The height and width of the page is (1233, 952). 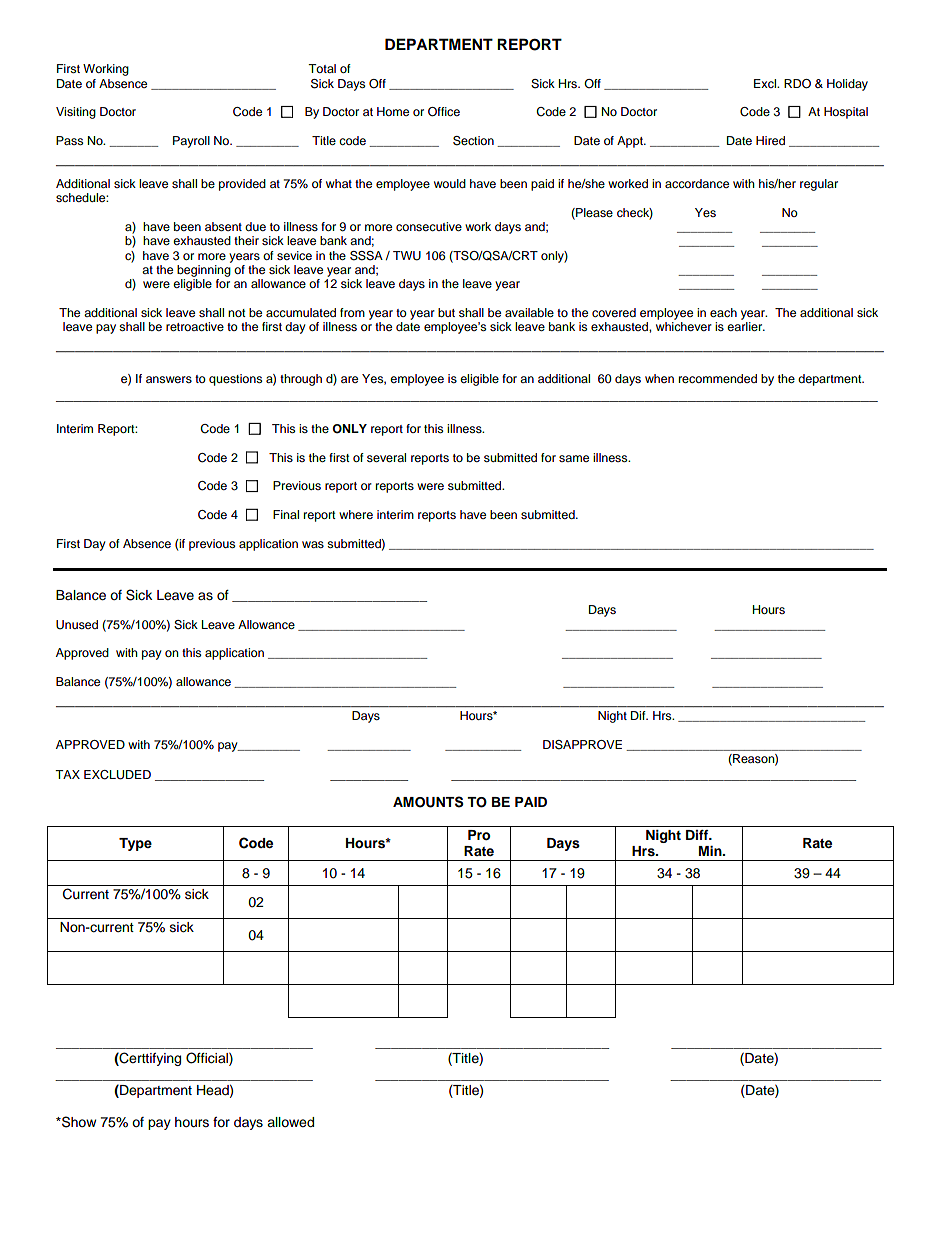 What do you see at coordinates (356, 514) in the page?
I see `where` at bounding box center [356, 514].
